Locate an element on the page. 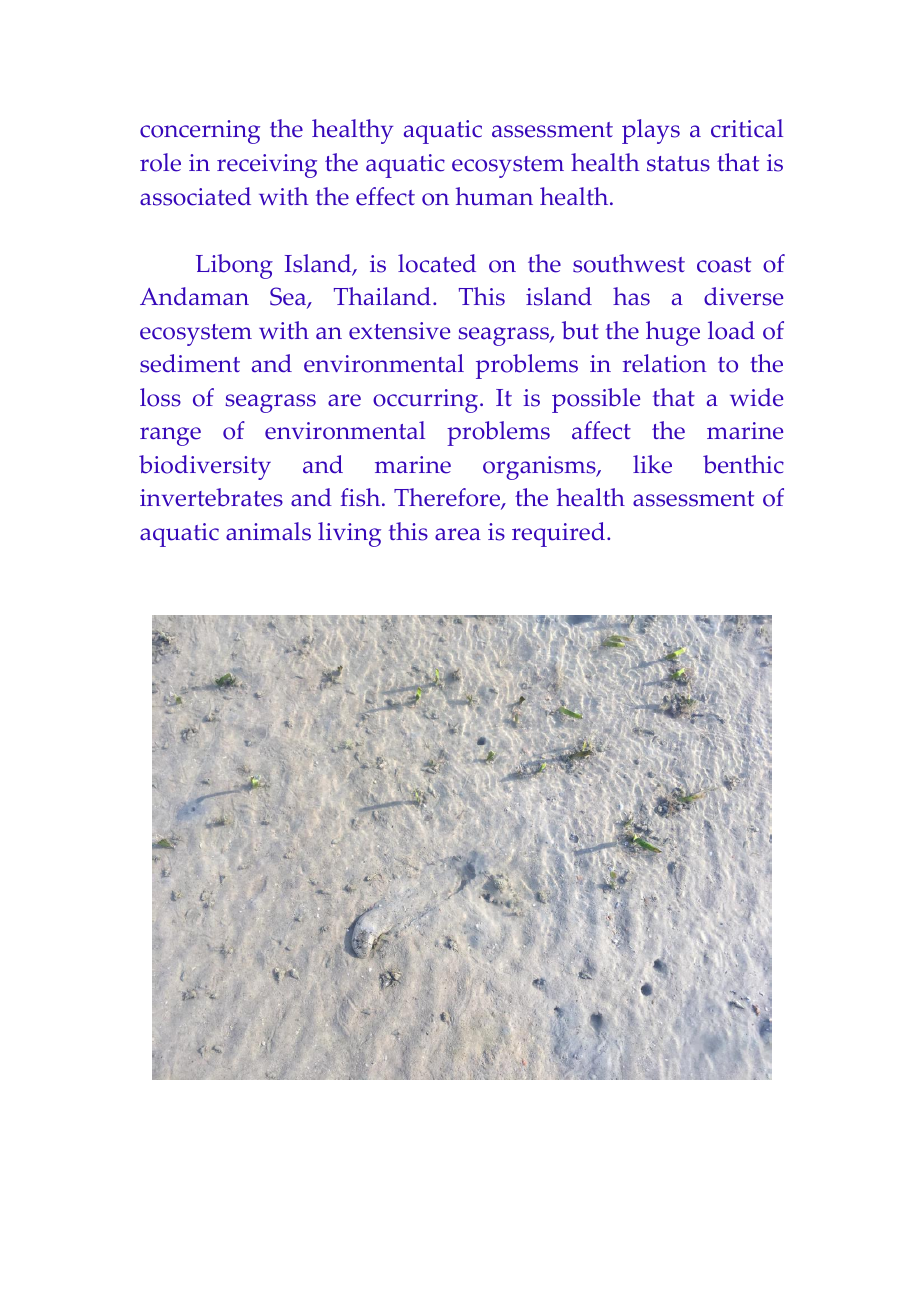 The width and height of the page is (924, 1308). human is located at coordinates (494, 196).
